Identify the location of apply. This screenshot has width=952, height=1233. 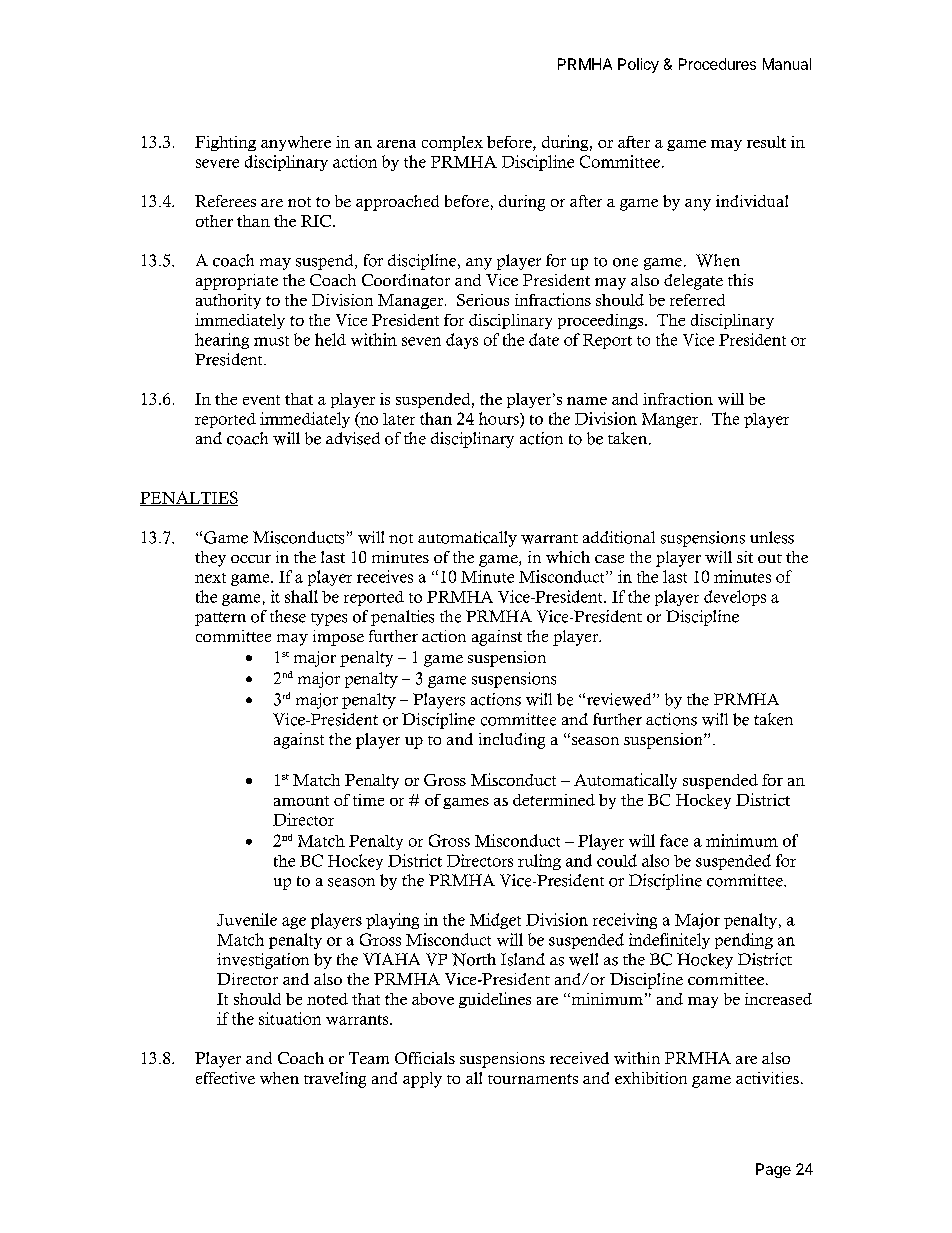
(422, 1080).
